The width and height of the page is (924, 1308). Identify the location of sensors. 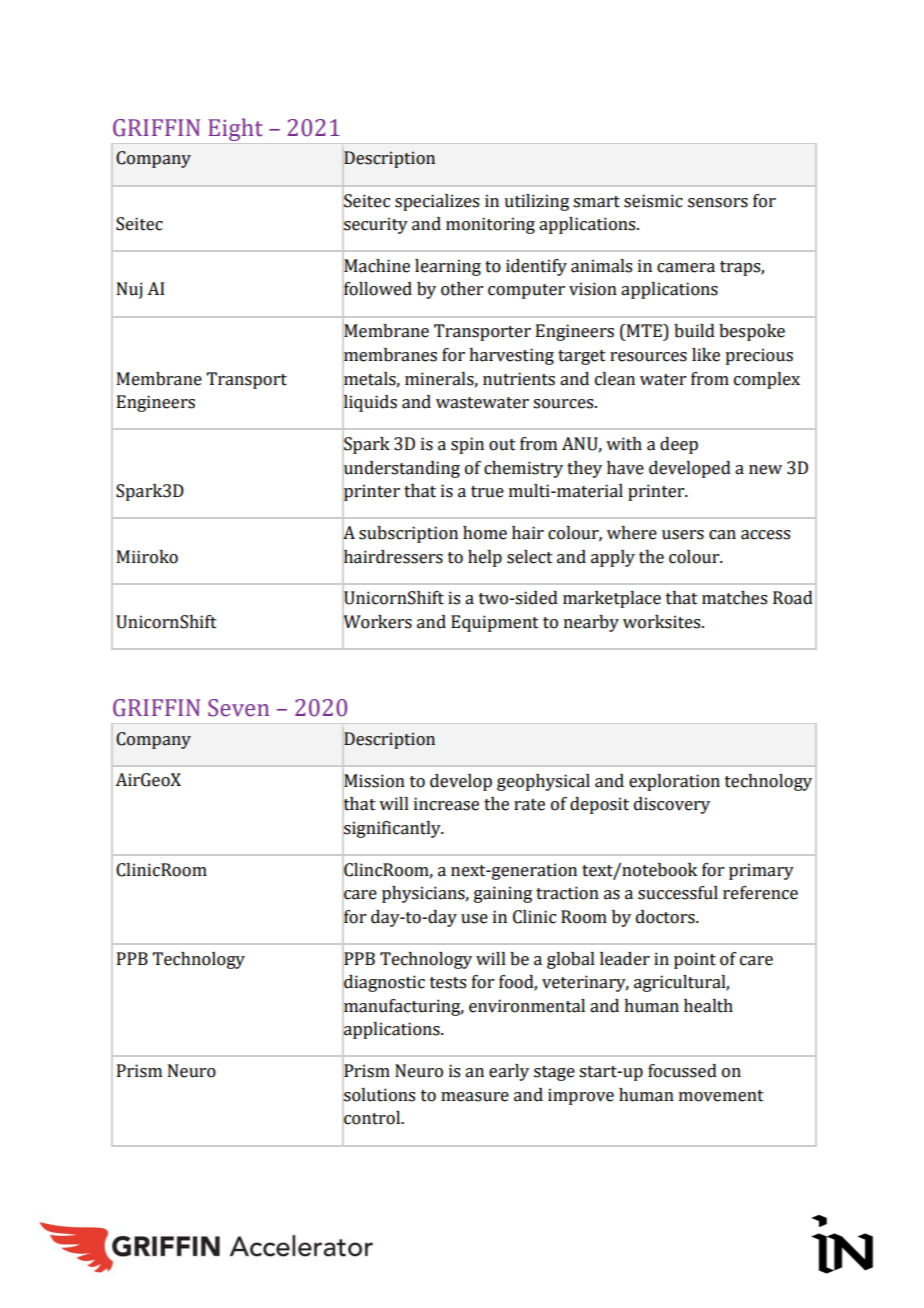
(718, 203).
